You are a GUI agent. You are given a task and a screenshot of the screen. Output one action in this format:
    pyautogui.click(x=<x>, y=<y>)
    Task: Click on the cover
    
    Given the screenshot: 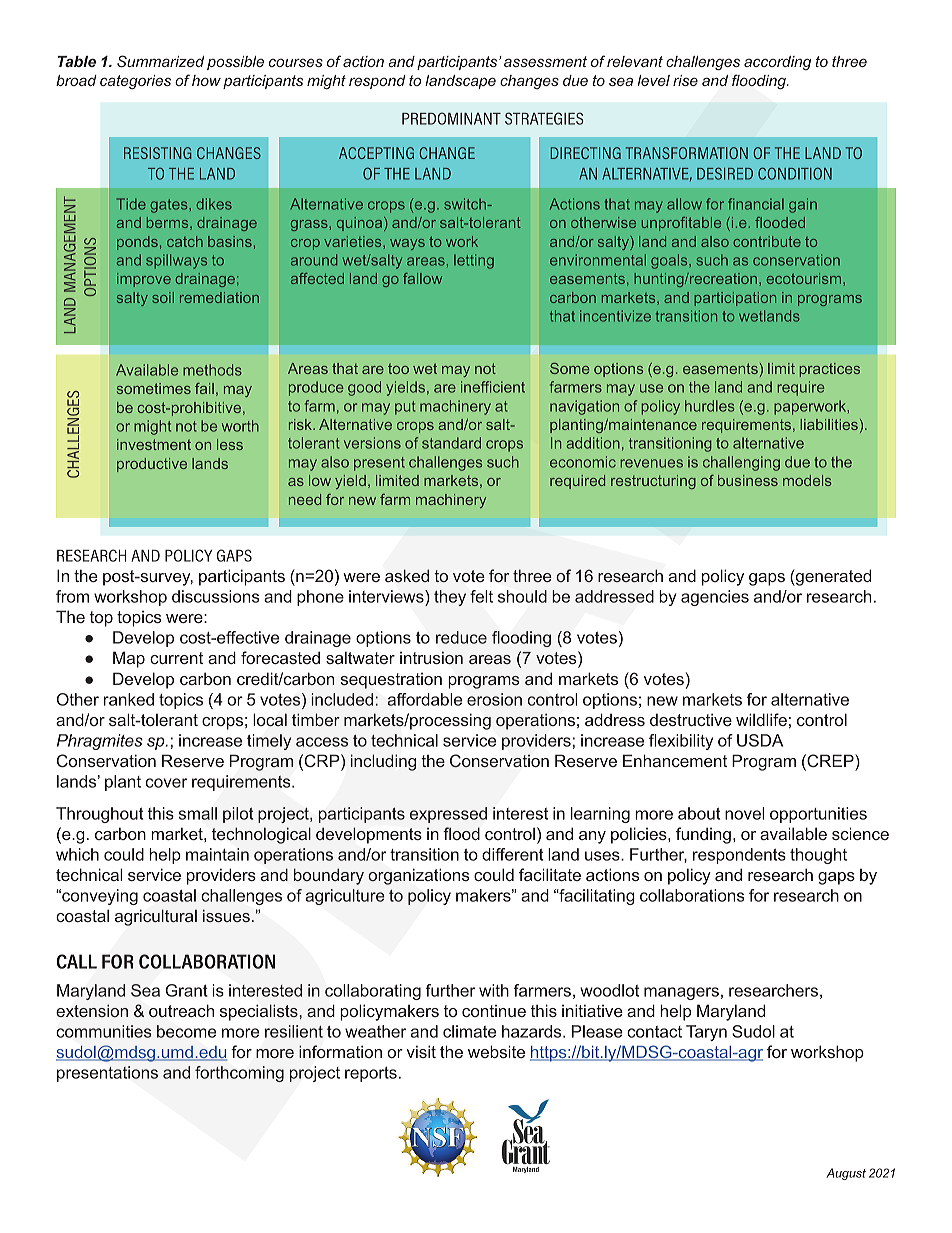 What is the action you would take?
    pyautogui.click(x=166, y=783)
